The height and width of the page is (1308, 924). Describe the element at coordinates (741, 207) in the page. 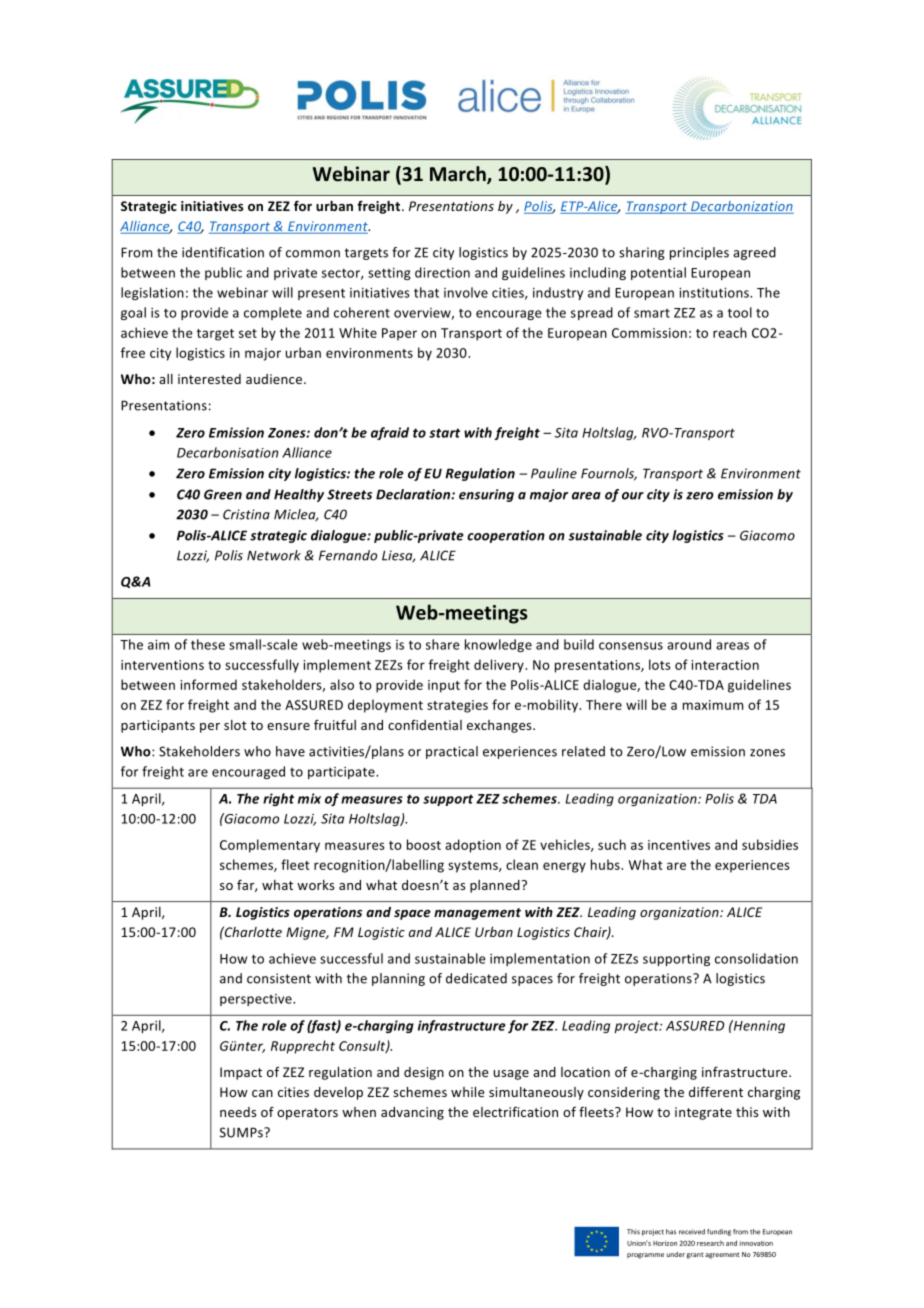

I see `Decarbonization` at that location.
